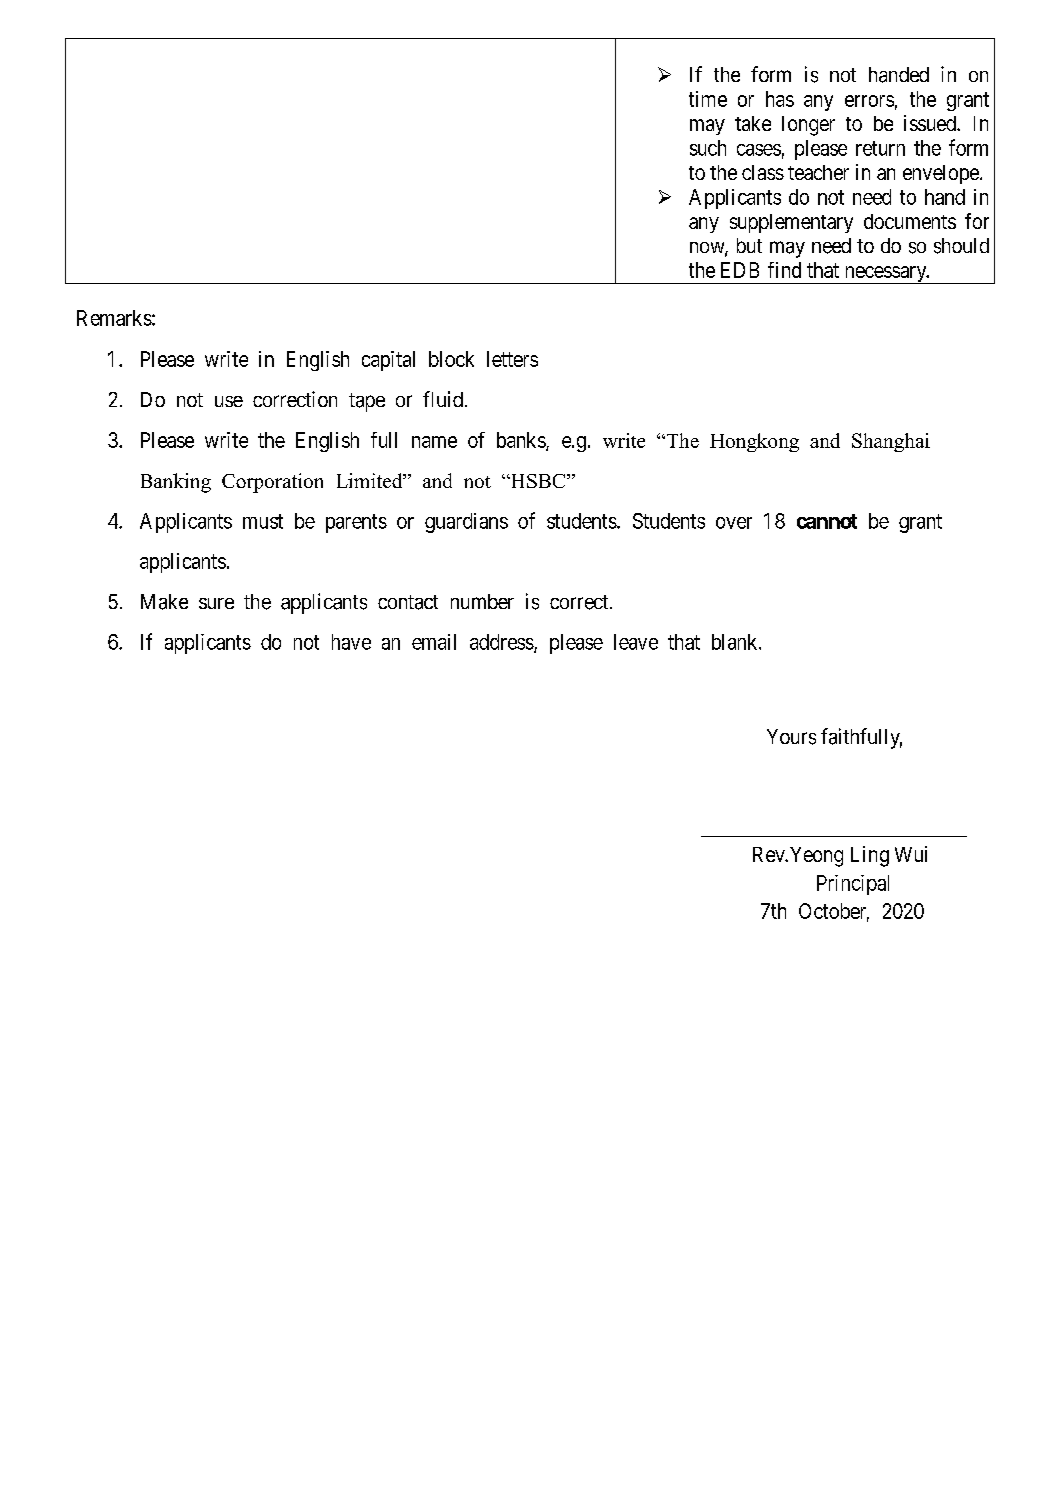  I want to click on Remarks, so click(114, 318).
